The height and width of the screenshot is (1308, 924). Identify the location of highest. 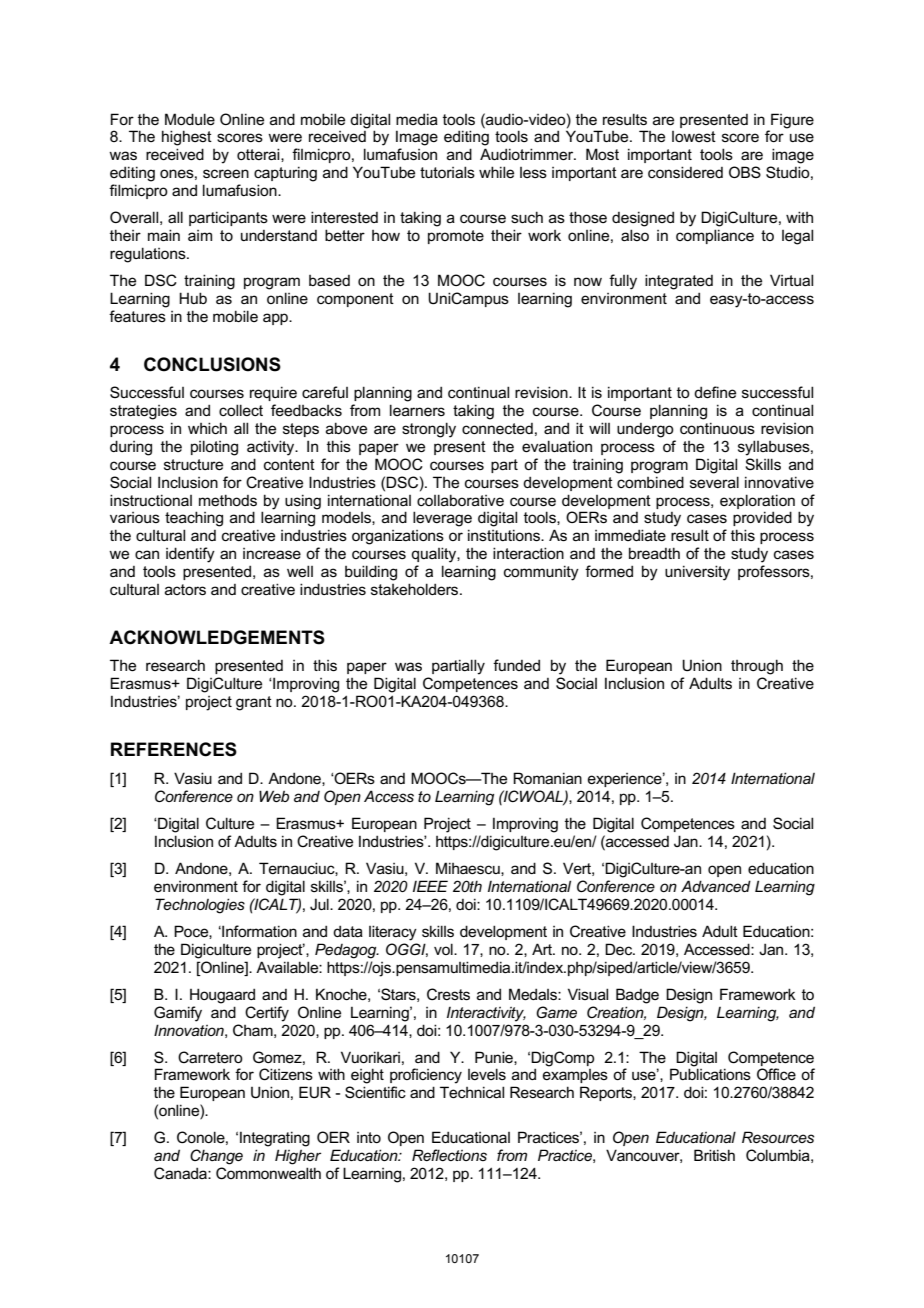
(187, 138).
